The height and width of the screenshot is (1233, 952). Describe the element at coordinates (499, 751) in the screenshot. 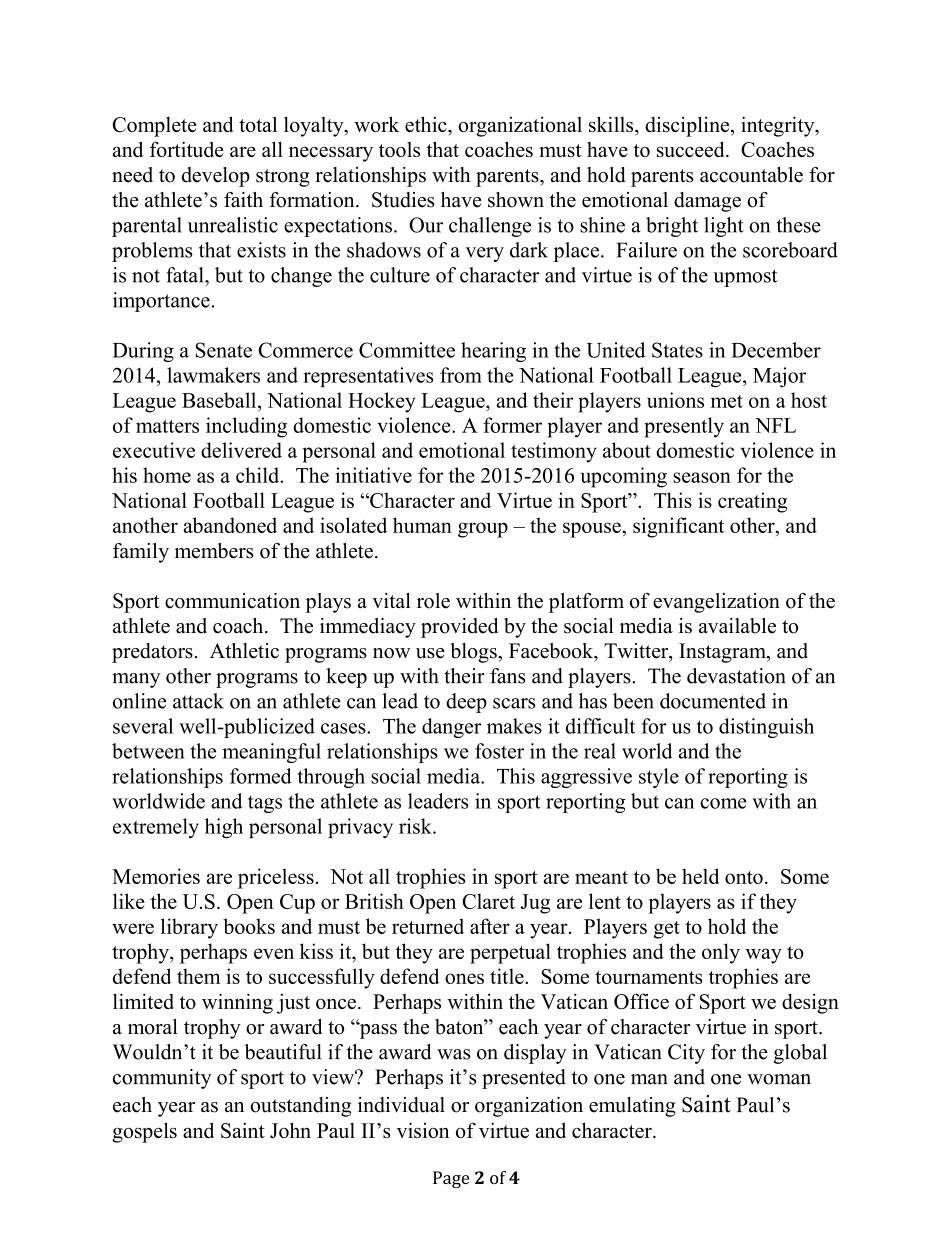

I see `foster` at that location.
